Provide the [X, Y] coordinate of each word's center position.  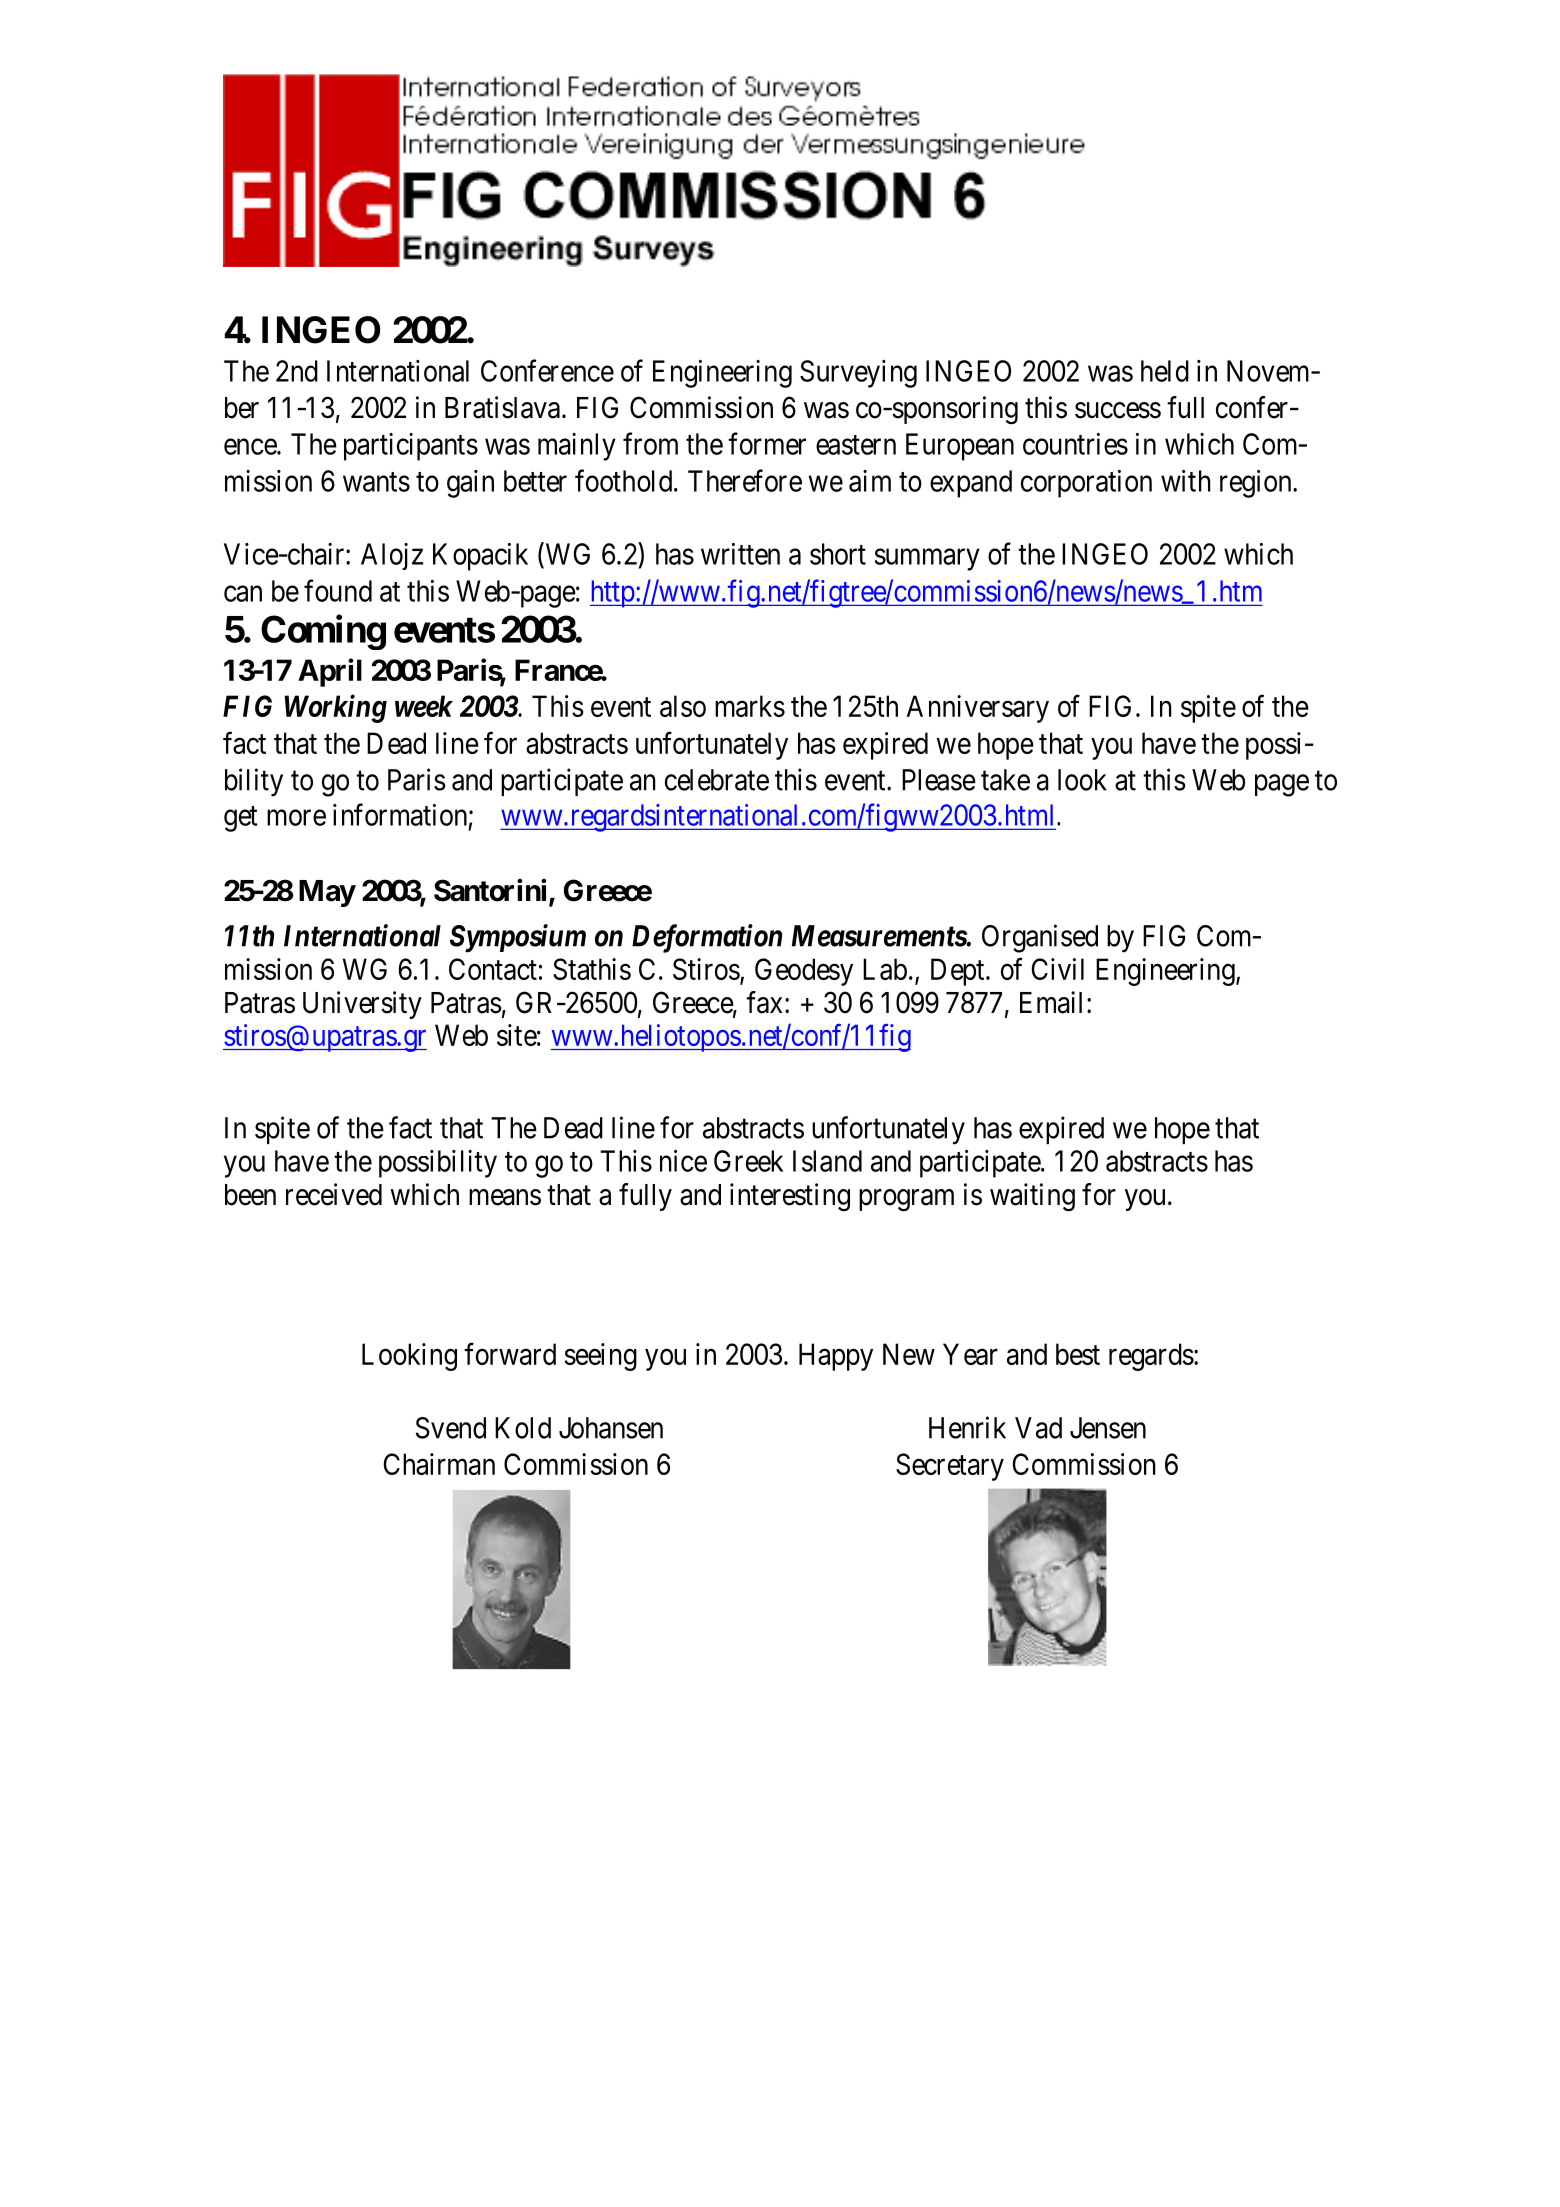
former [767, 443]
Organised [1040, 938]
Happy [836, 1357]
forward [510, 1353]
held [1165, 371]
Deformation [707, 938]
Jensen [1108, 1428]
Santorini [492, 891]
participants [411, 447]
